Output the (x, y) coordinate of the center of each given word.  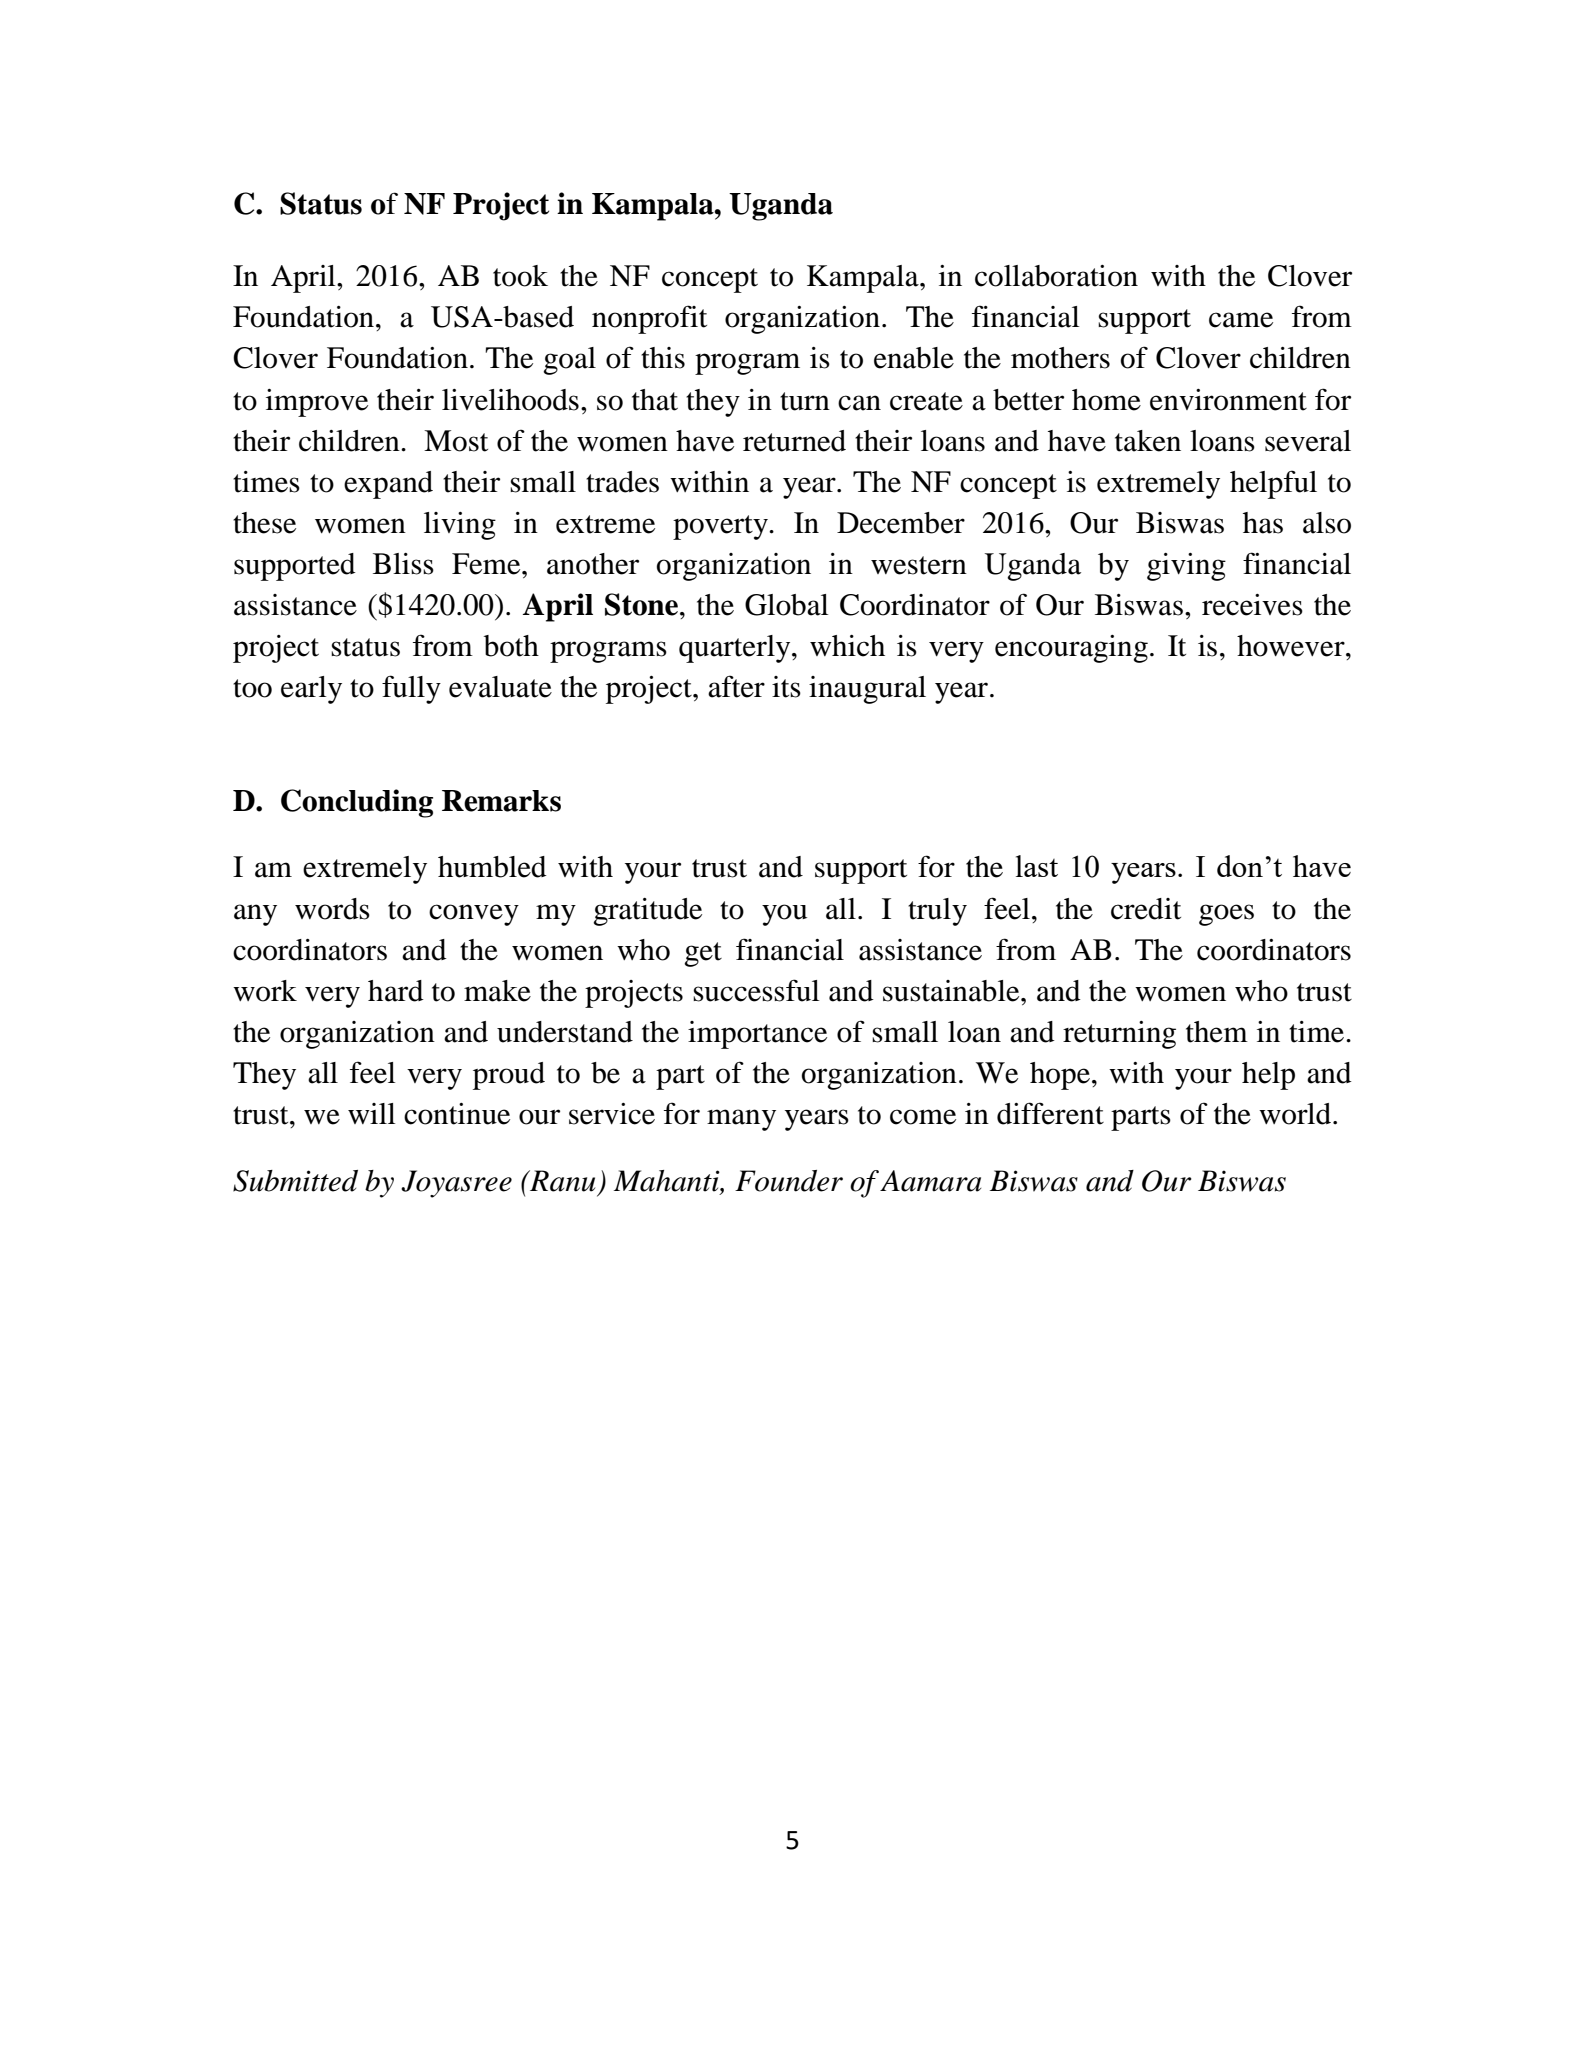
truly (937, 912)
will (371, 1113)
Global (786, 605)
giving (1186, 567)
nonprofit (649, 319)
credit (1146, 909)
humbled (492, 867)
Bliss (403, 564)
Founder (789, 1181)
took (520, 276)
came (1241, 320)
